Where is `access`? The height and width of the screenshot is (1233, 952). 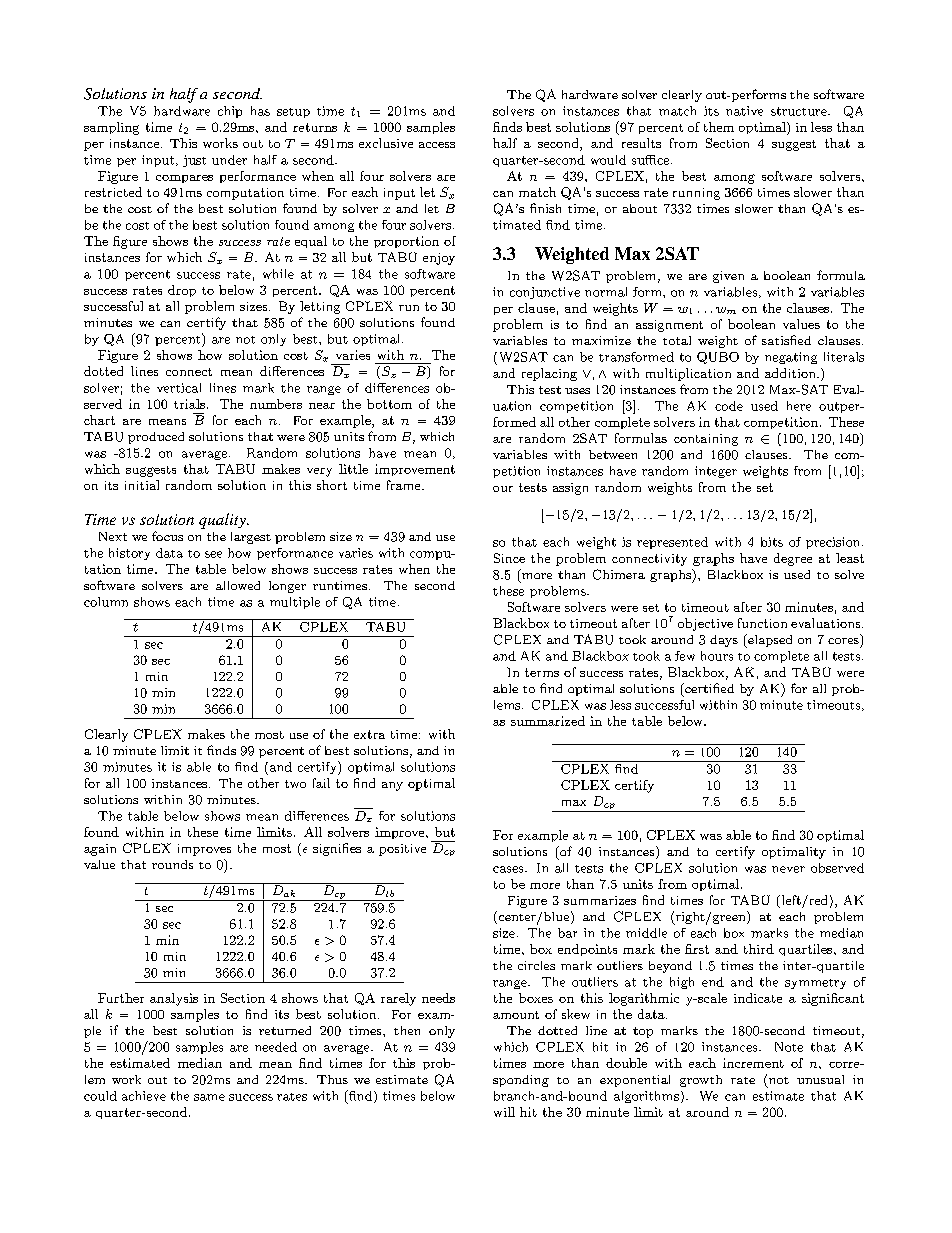 access is located at coordinates (437, 145).
